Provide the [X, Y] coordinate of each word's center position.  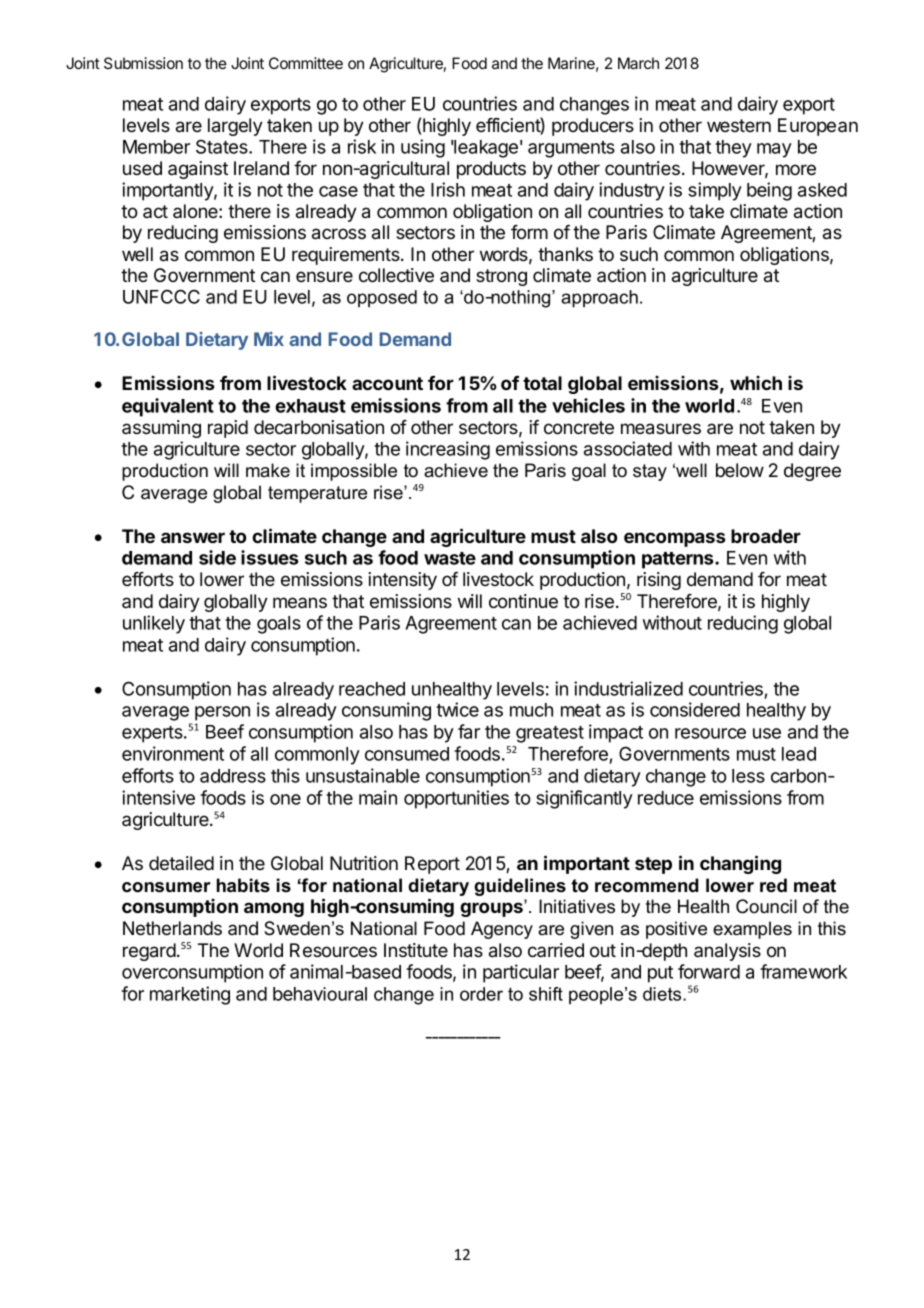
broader [766, 536]
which [756, 383]
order [481, 994]
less [748, 776]
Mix [269, 339]
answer [193, 537]
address [233, 776]
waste [450, 558]
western [739, 125]
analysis [727, 952]
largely [235, 127]
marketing [190, 995]
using [423, 148]
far [469, 731]
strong [501, 277]
